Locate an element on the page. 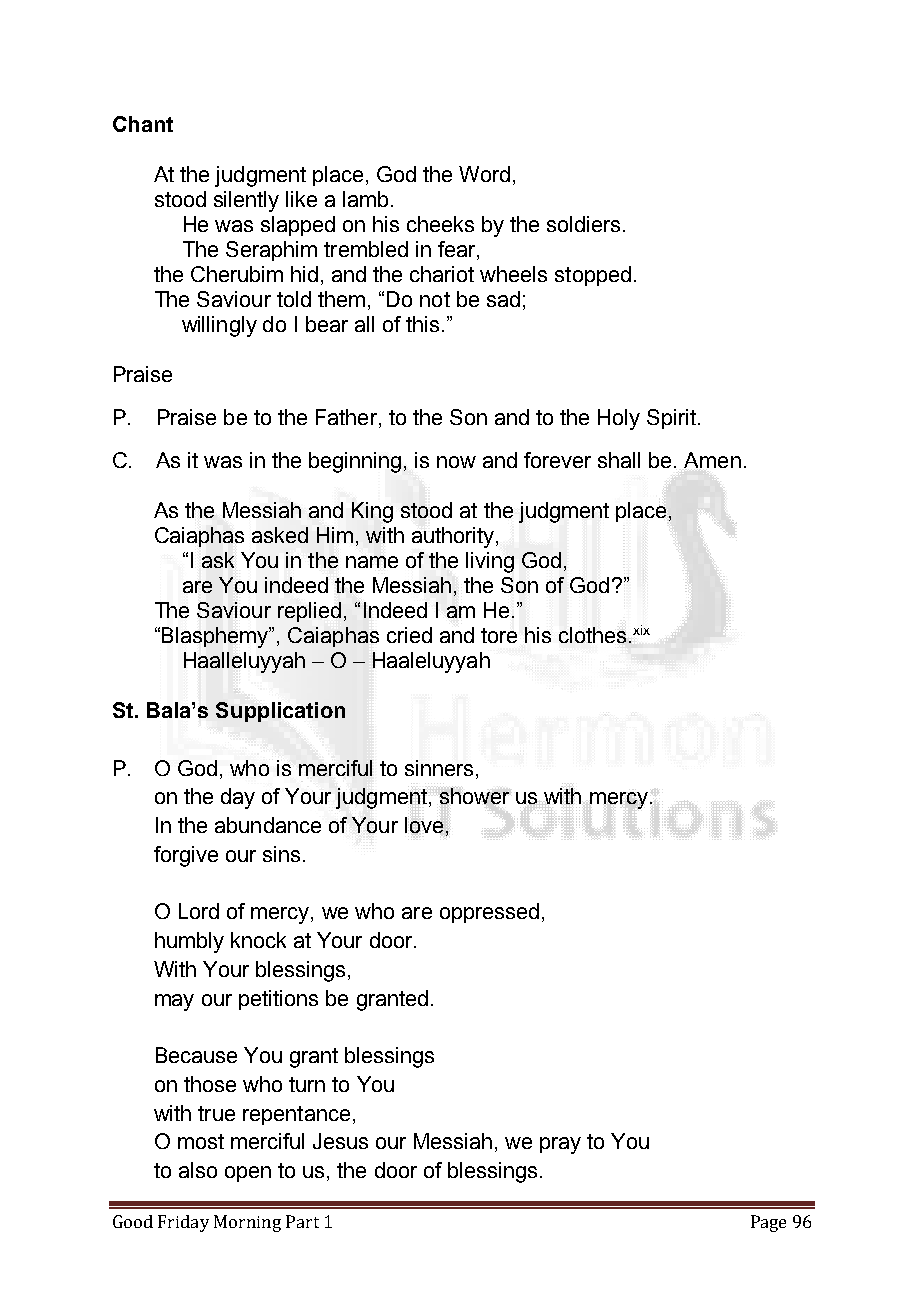 Image resolution: width=924 pixels, height=1308 pixels. soldiers is located at coordinates (583, 224).
